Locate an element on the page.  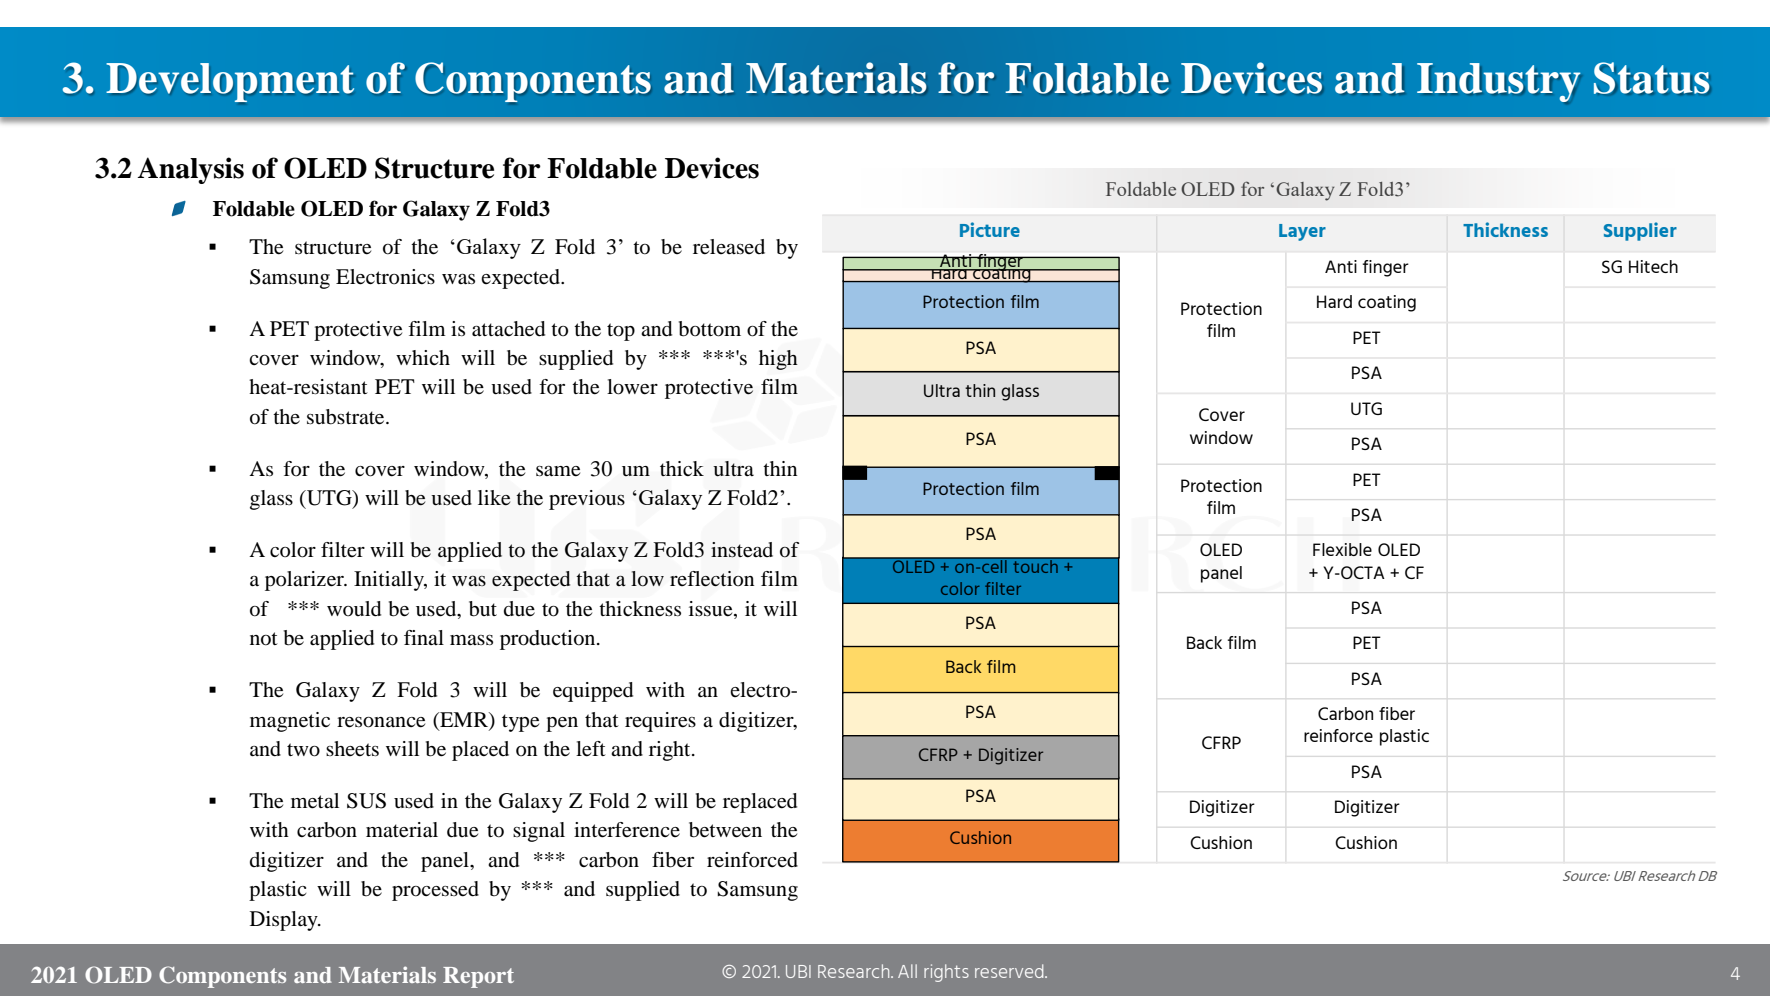
reserved is located at coordinates (1010, 971).
